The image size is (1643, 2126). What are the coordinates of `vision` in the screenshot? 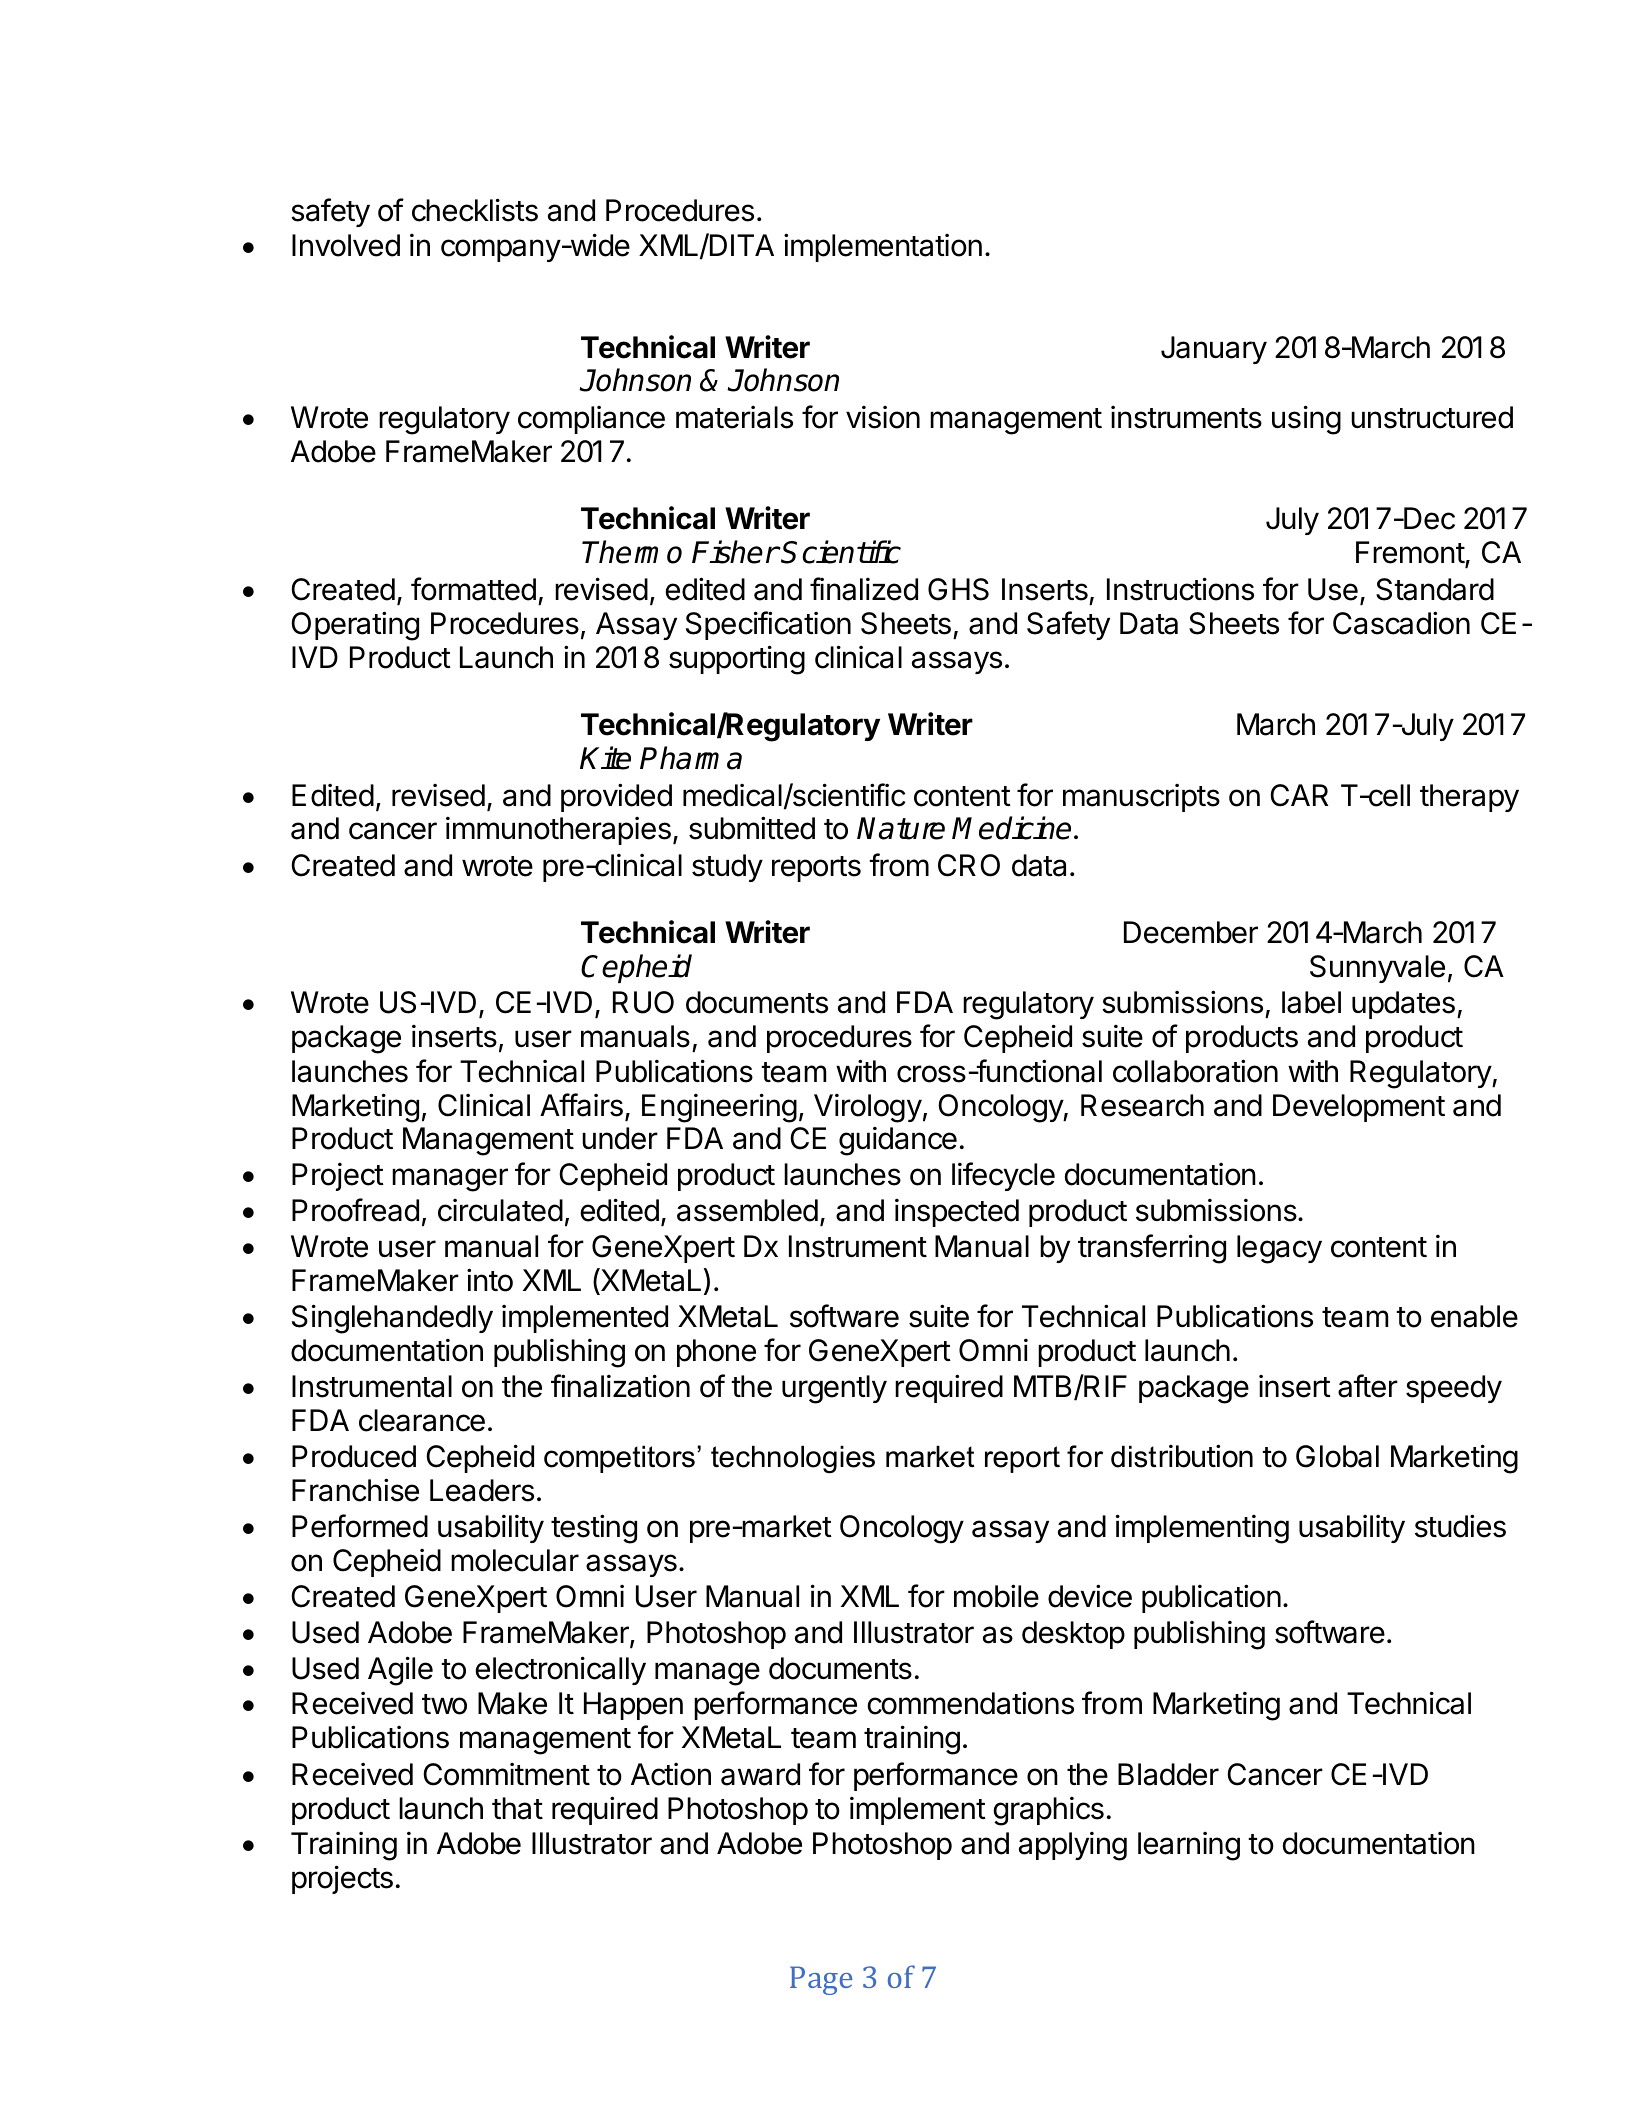 It's located at (883, 417).
